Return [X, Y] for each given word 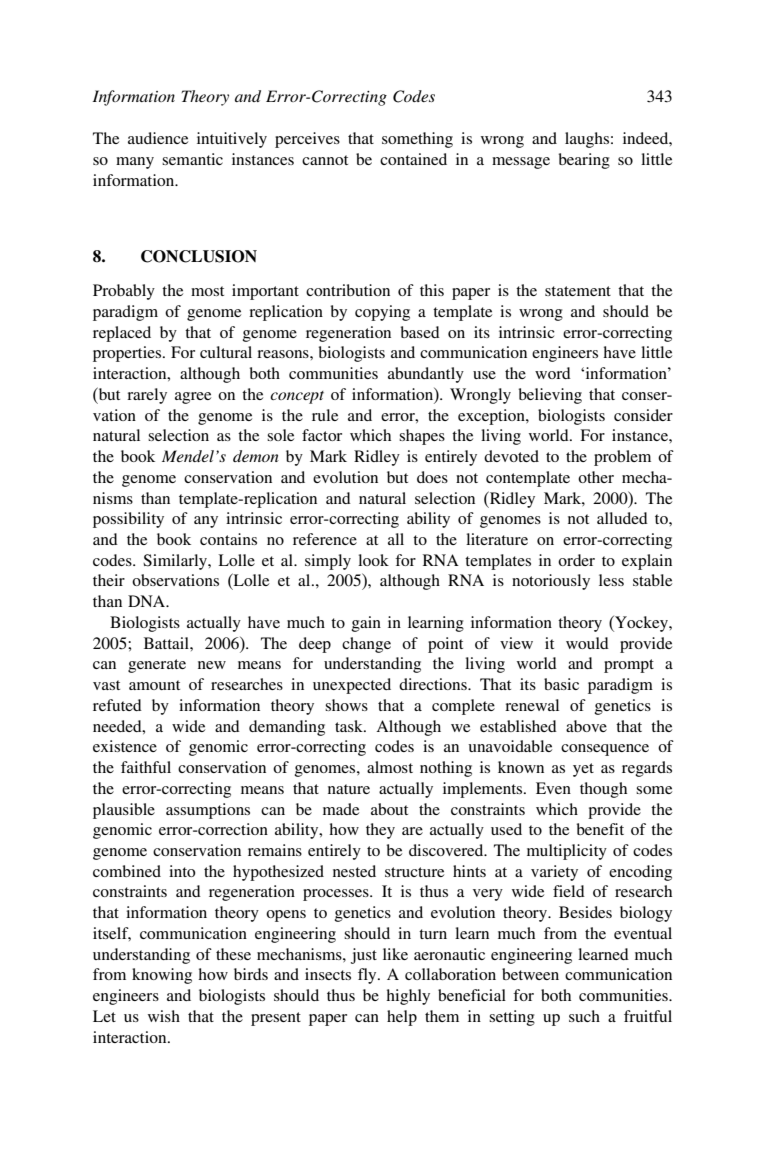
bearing [584, 161]
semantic [192, 159]
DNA [148, 601]
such [584, 1016]
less [611, 580]
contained [413, 159]
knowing [162, 976]
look [373, 560]
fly [368, 976]
